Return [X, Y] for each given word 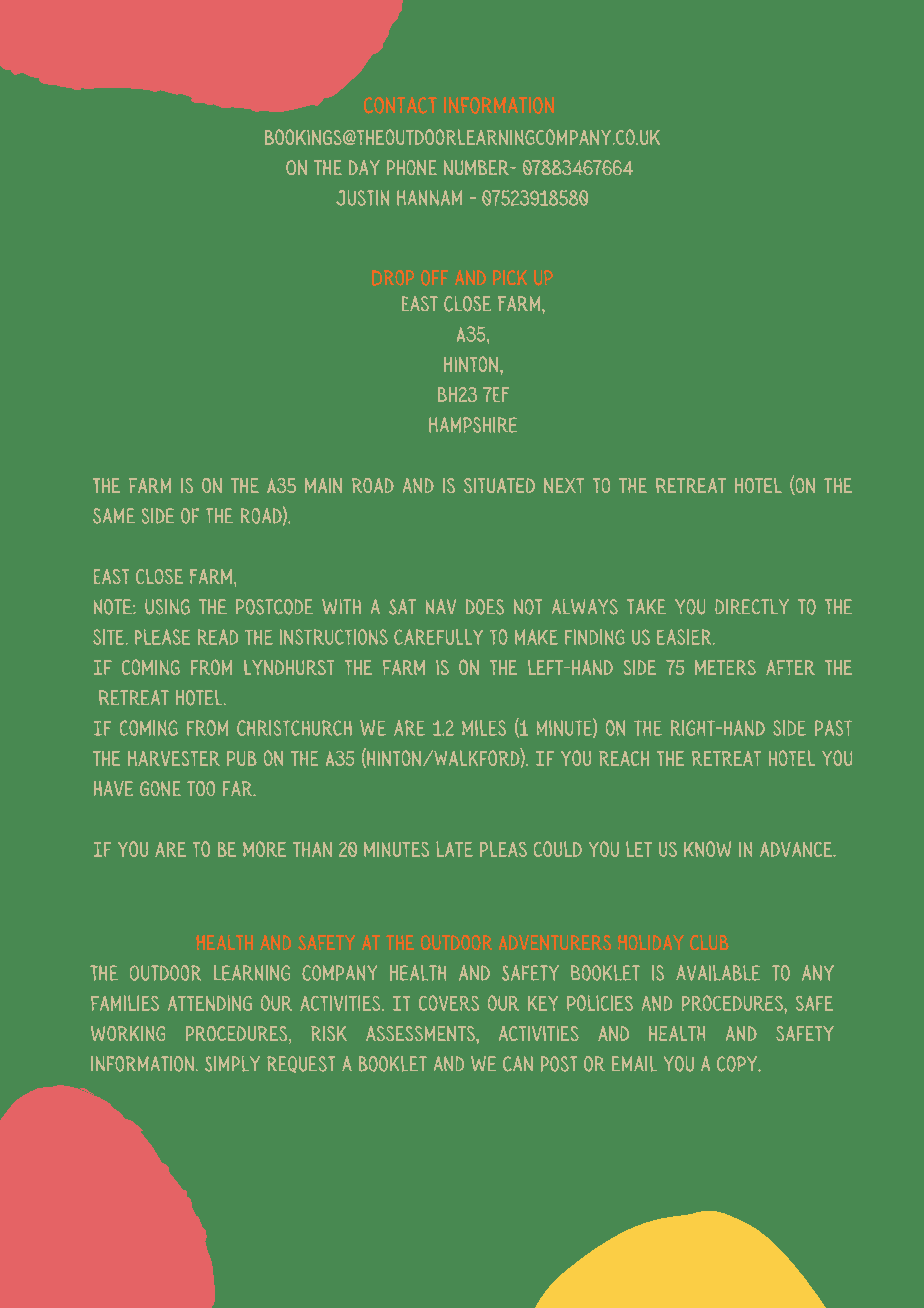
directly [752, 606]
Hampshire [473, 425]
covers [449, 1003]
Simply [232, 1064]
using [167, 607]
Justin [362, 198]
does [485, 607]
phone [412, 167]
